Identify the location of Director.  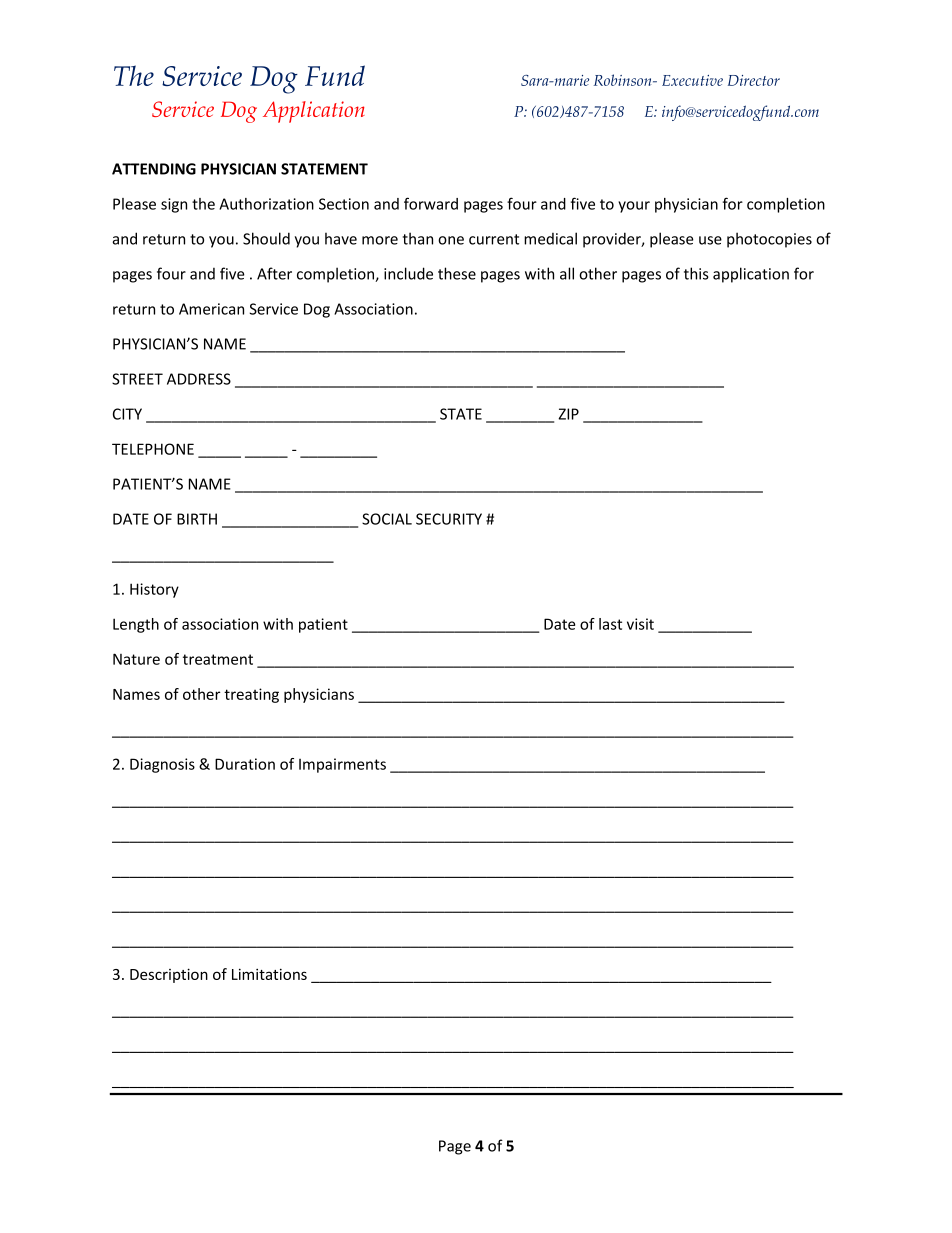
(754, 80).
